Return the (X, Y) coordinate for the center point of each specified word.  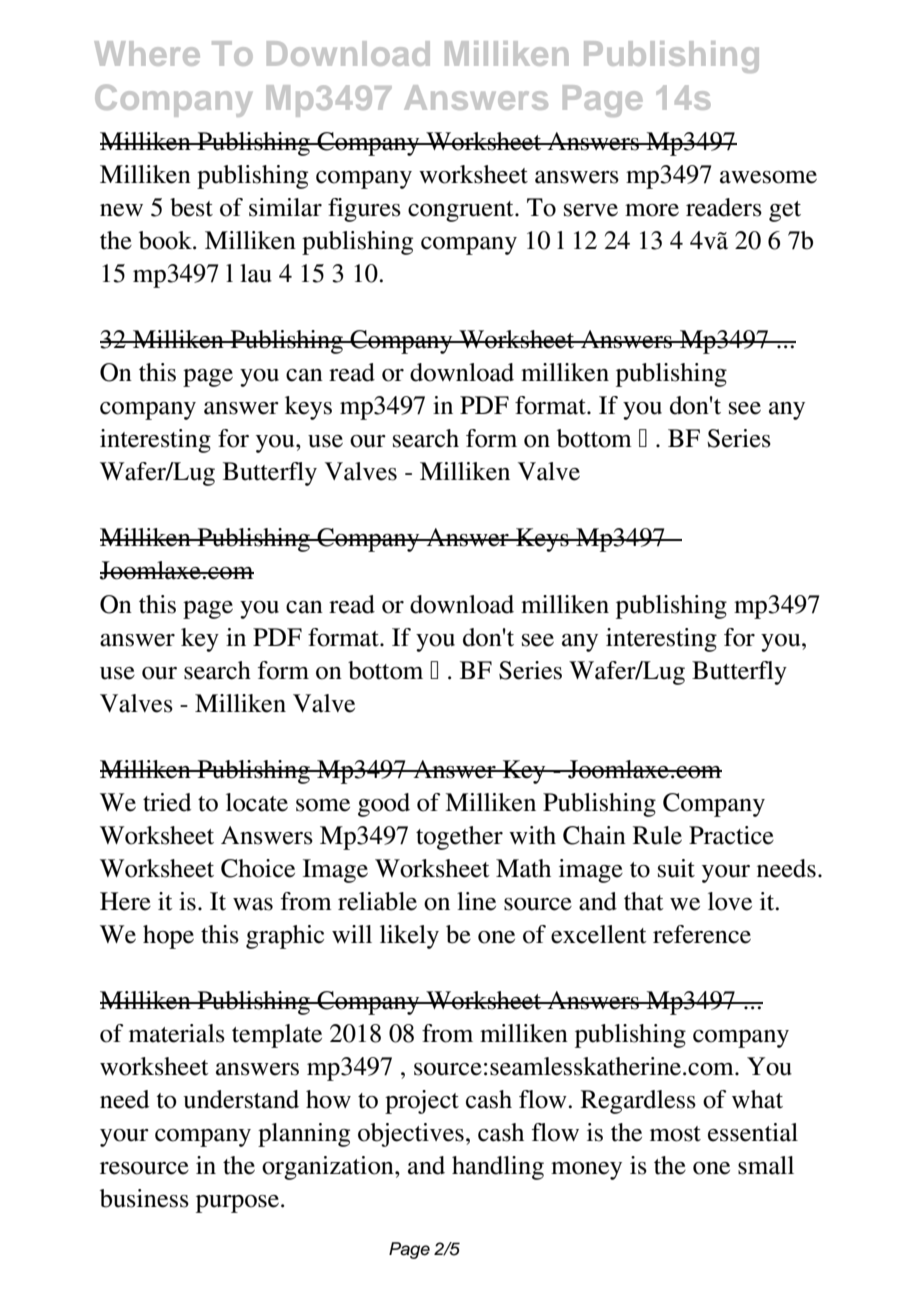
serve (591, 210)
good (384, 805)
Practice (731, 835)
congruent (462, 211)
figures (364, 210)
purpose (239, 1204)
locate (257, 802)
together (459, 838)
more (652, 210)
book (166, 240)
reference (702, 934)
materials (177, 1033)
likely (409, 937)
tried (167, 802)
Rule (657, 835)
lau (256, 273)
